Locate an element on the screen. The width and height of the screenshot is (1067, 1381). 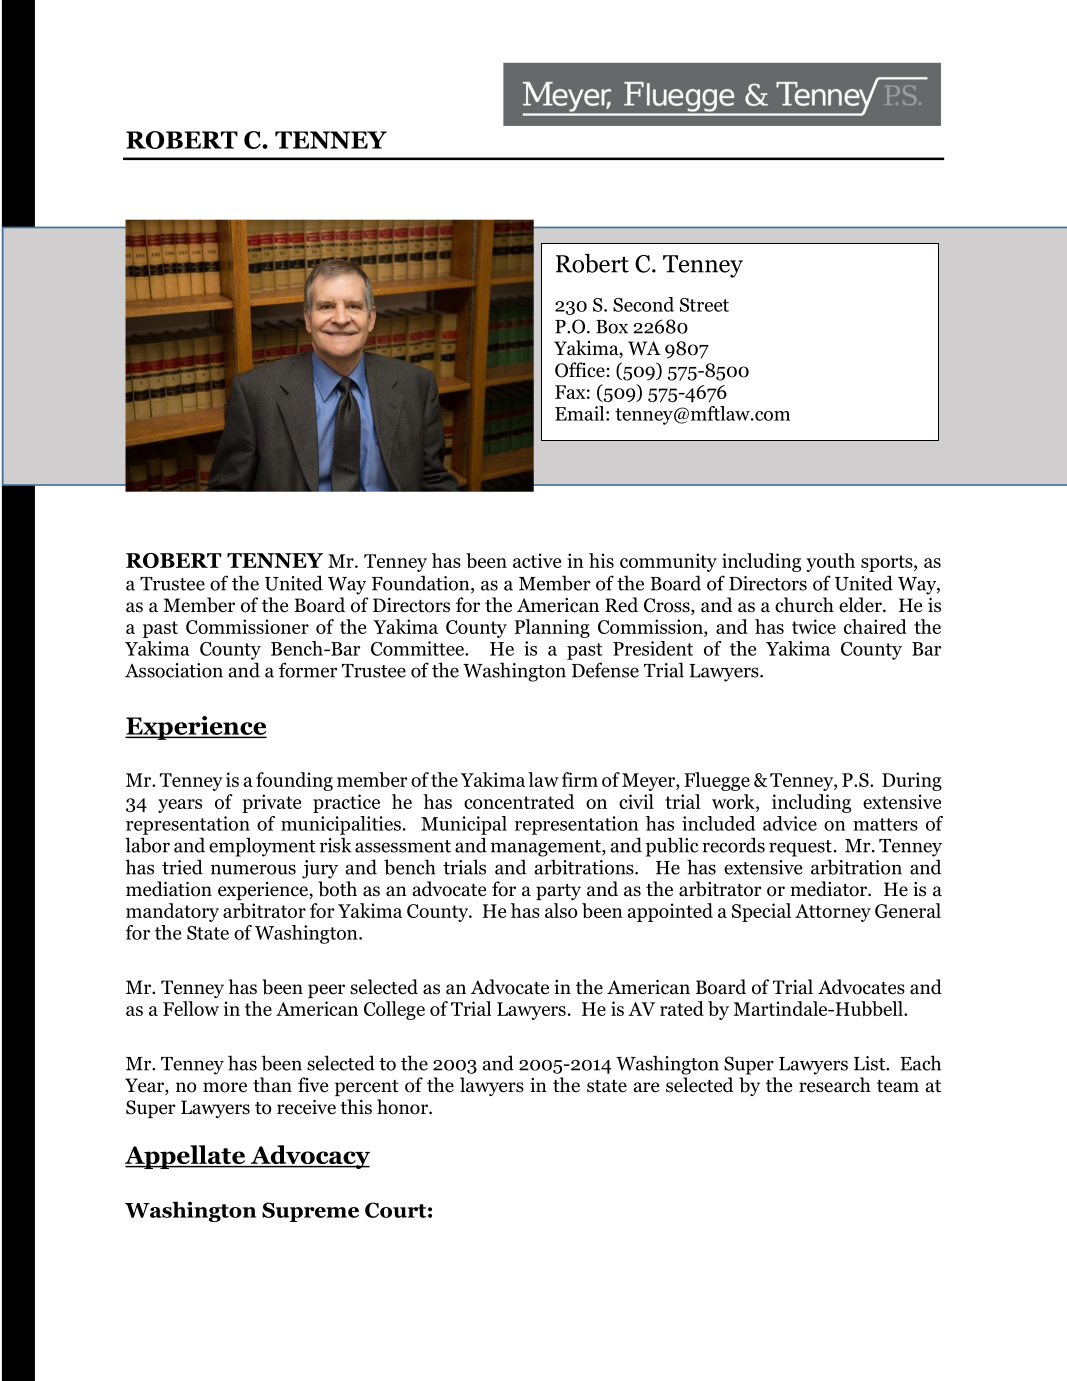
honor is located at coordinates (403, 1107).
